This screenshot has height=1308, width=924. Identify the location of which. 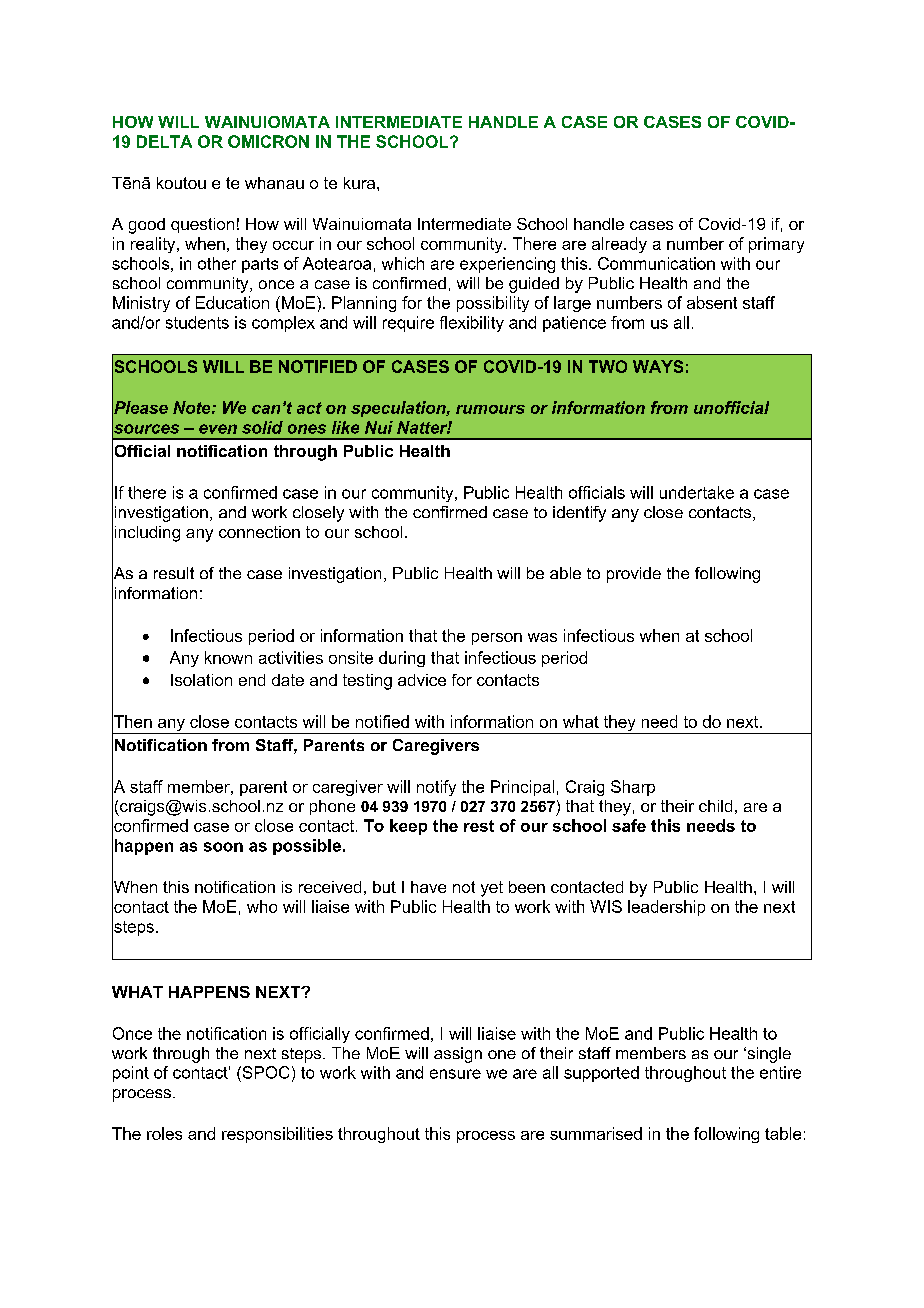
(403, 263).
